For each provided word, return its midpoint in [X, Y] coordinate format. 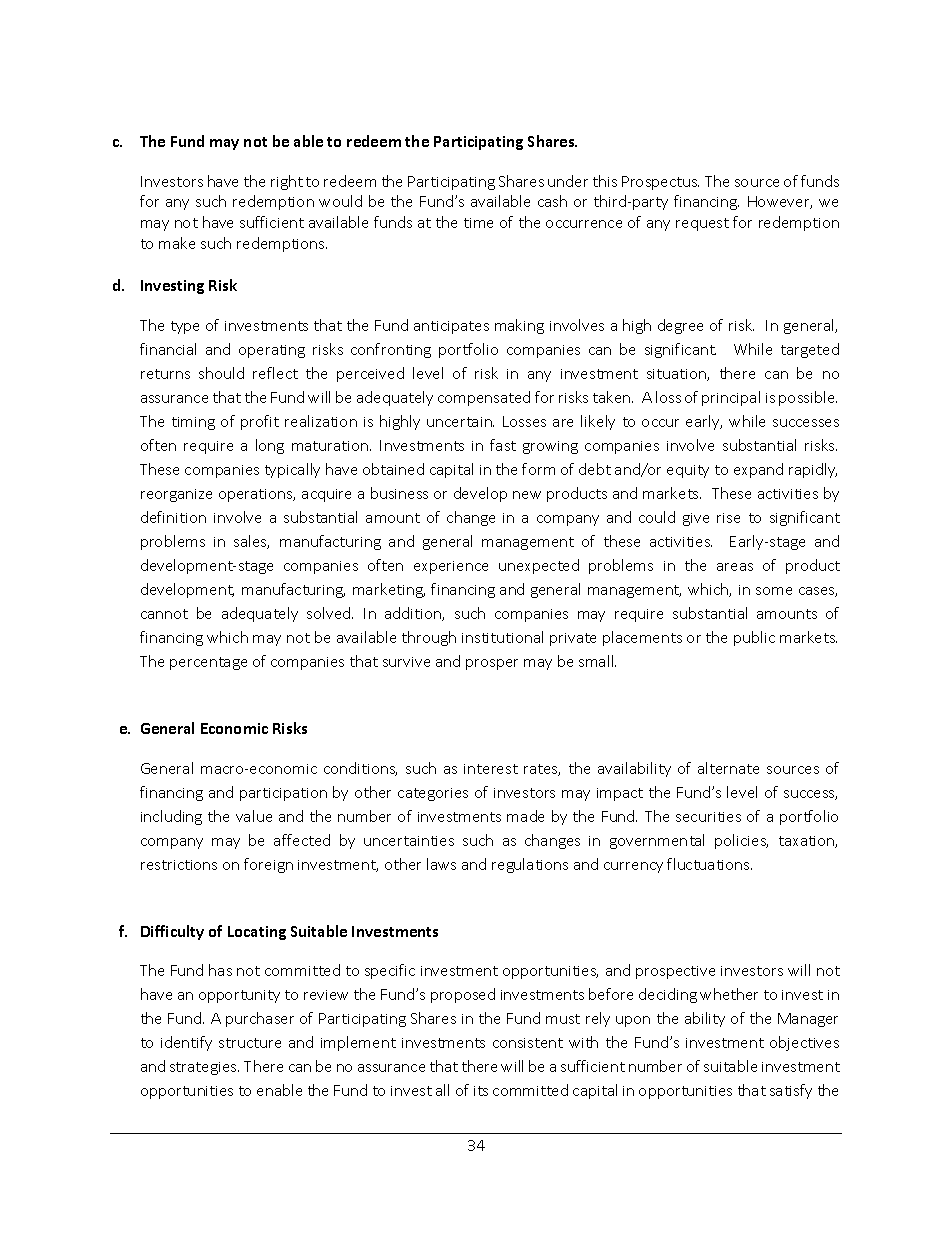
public [754, 638]
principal [731, 398]
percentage [208, 663]
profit [260, 422]
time [478, 223]
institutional [502, 637]
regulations [530, 865]
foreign [268, 865]
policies [741, 841]
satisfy [791, 1091]
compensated [484, 398]
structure [250, 1043]
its [481, 1091]
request [702, 224]
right [287, 182]
